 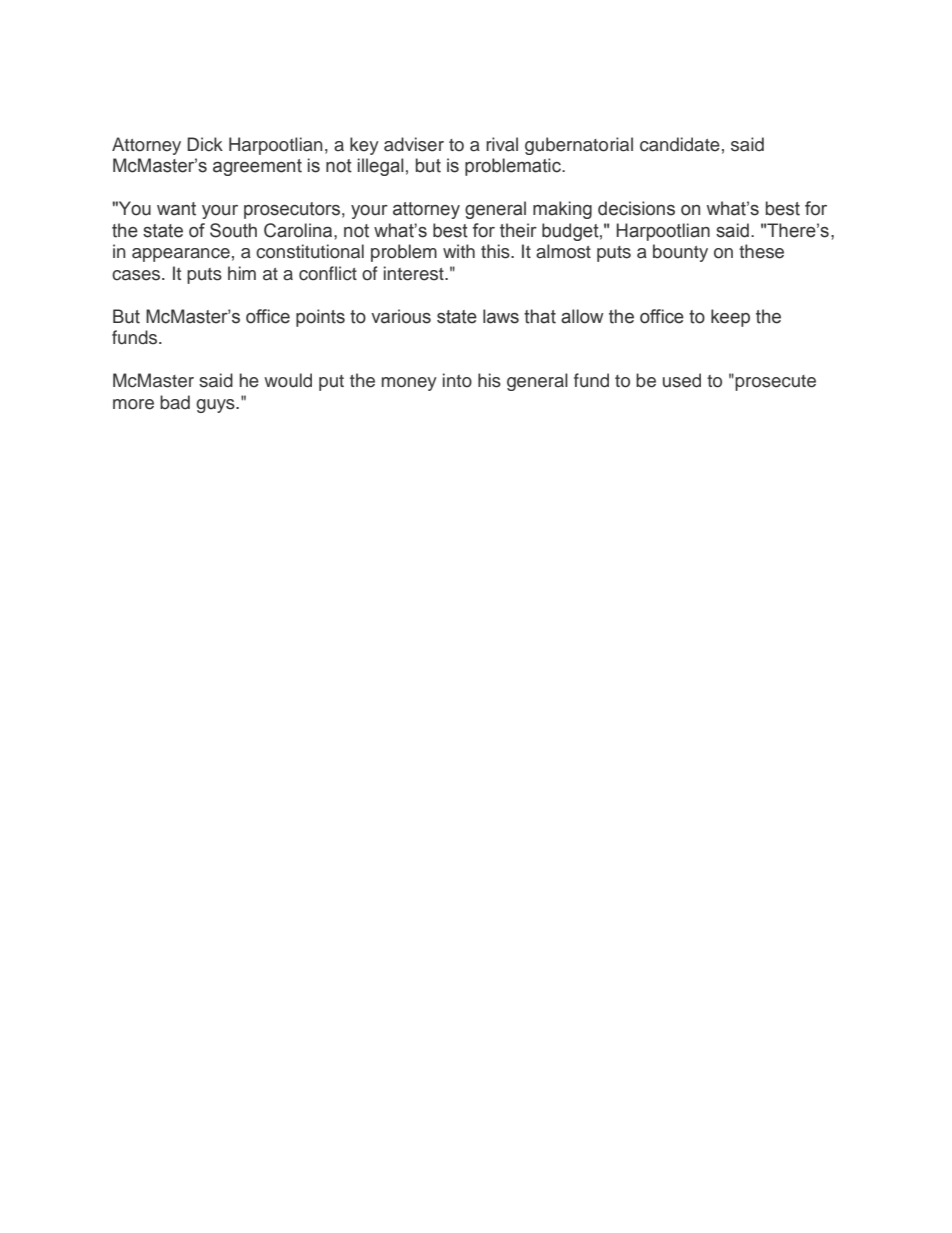 I want to click on adviser, so click(x=414, y=144).
